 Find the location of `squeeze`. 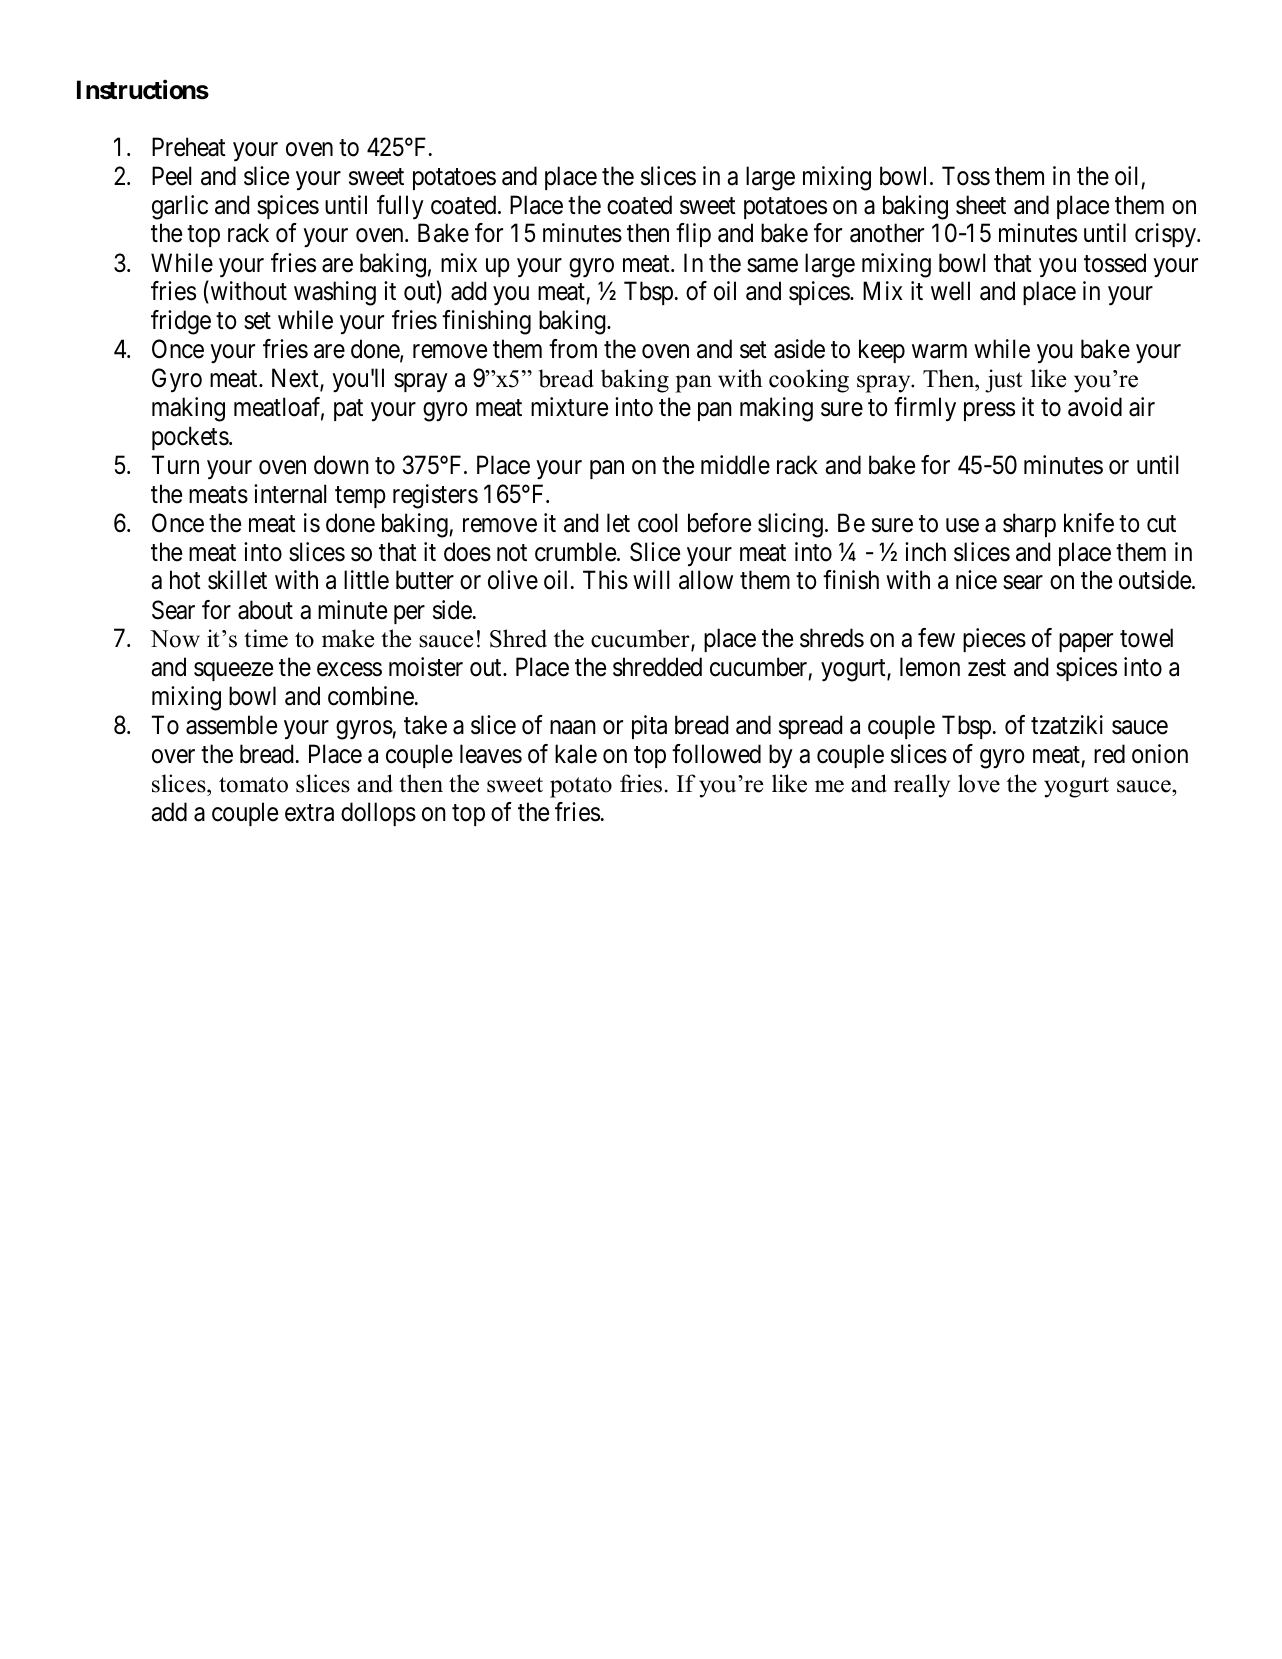

squeeze is located at coordinates (233, 672).
